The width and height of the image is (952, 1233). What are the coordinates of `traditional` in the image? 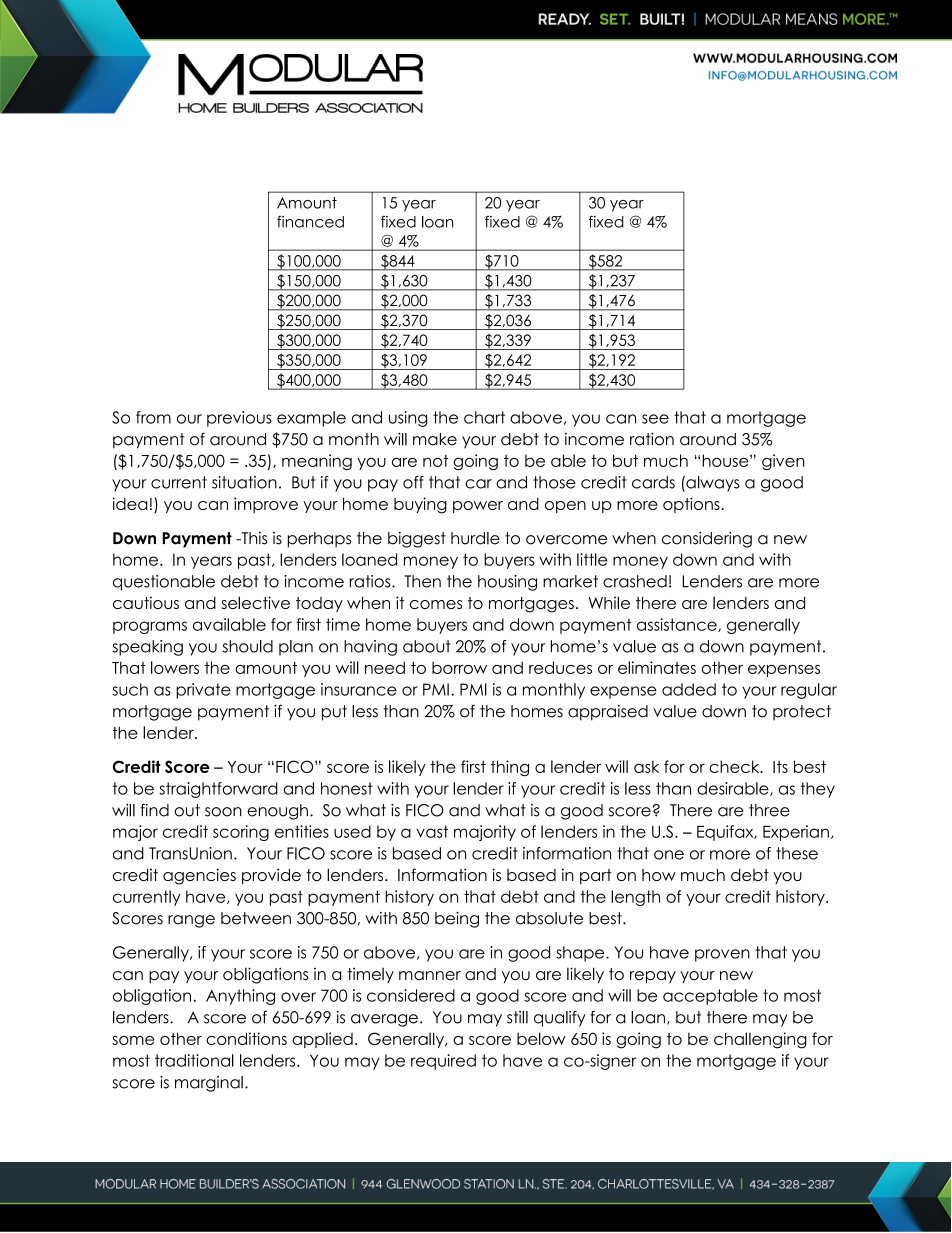 It's located at (194, 1060).
